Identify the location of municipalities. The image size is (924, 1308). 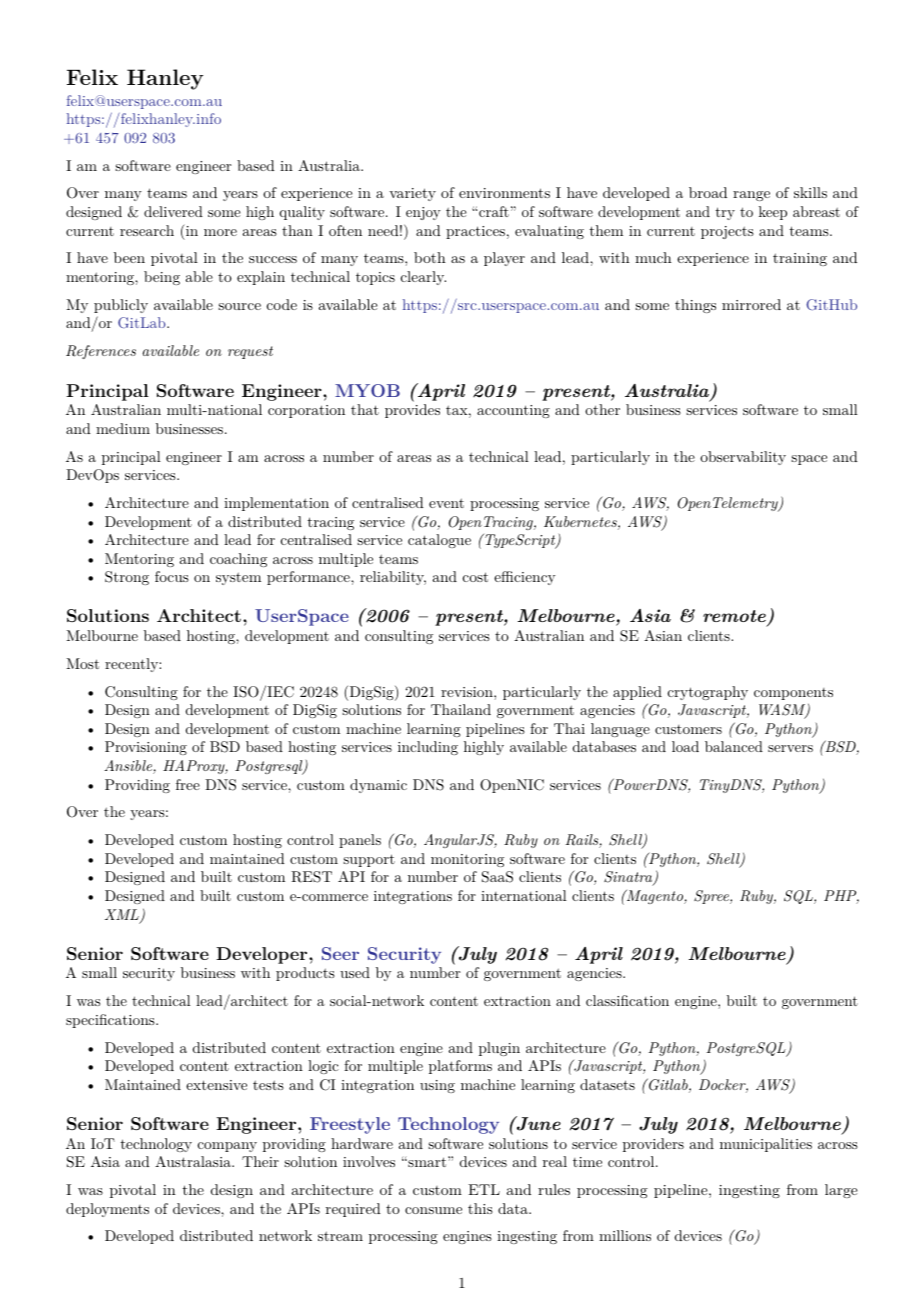
(766, 1145).
